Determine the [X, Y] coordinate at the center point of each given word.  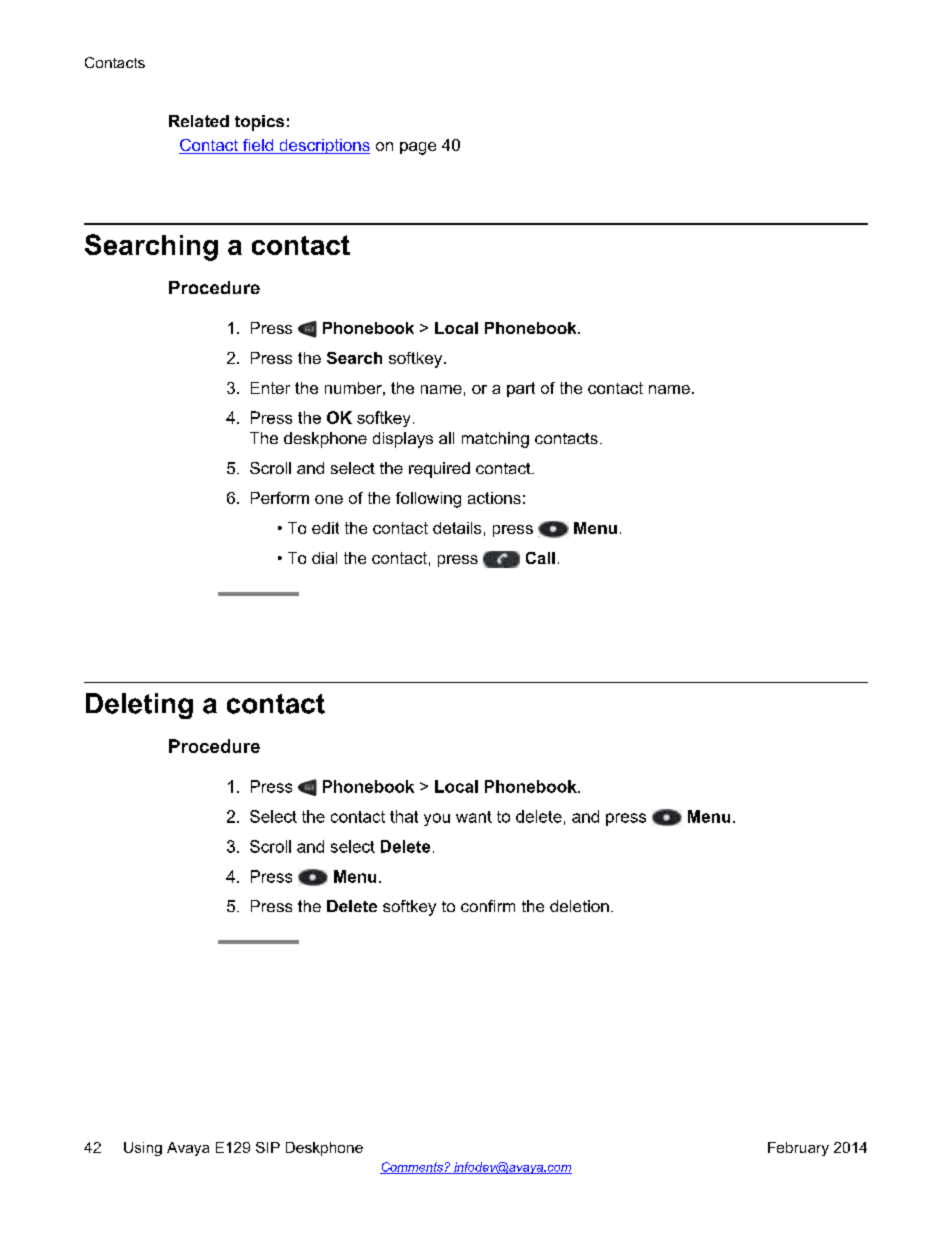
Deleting [139, 706]
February [798, 1149]
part [521, 389]
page [418, 148]
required [439, 470]
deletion [579, 906]
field [258, 146]
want [474, 817]
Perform [280, 498]
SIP [268, 1147]
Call [540, 558]
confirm [488, 906]
